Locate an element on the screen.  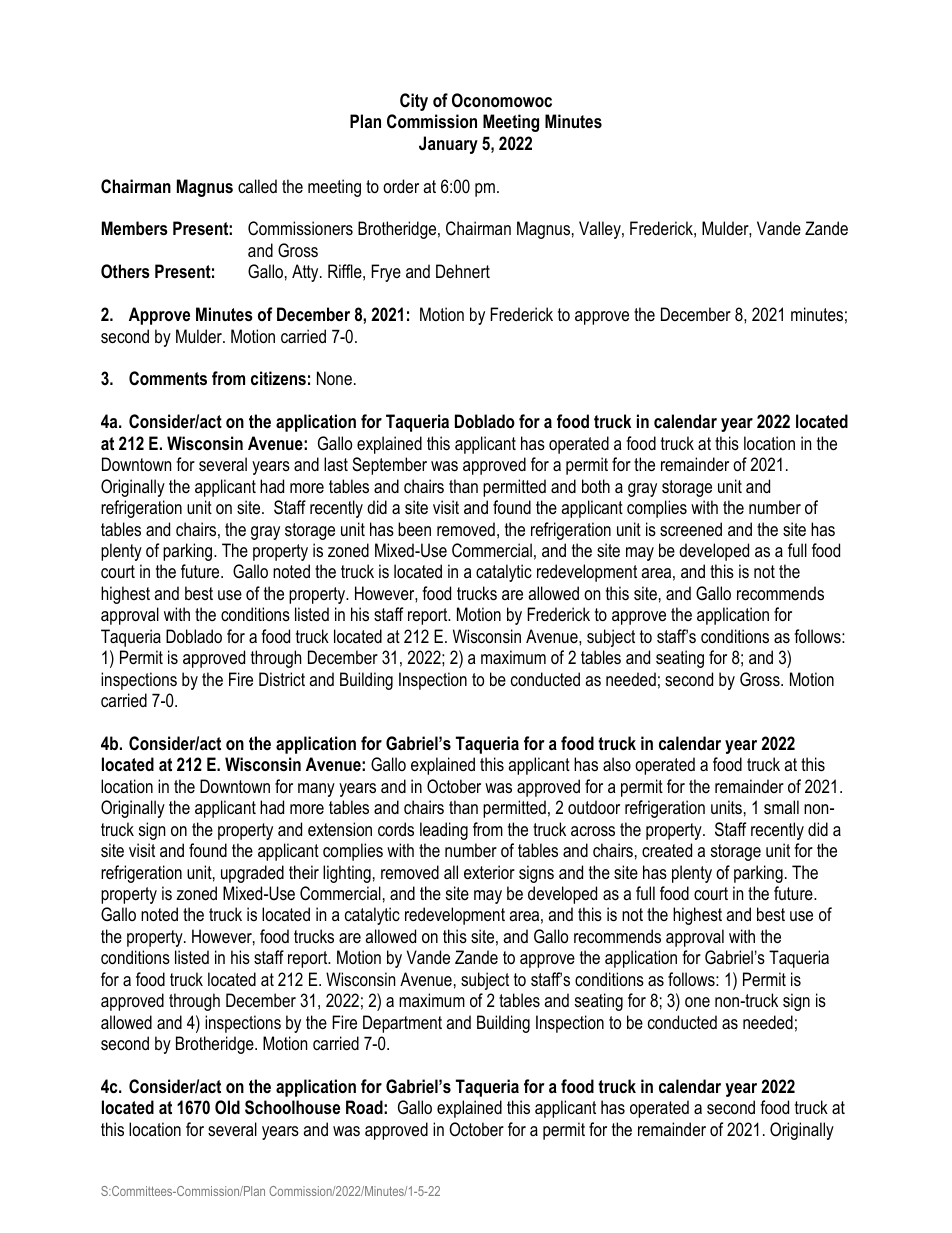
None is located at coordinates (334, 378).
